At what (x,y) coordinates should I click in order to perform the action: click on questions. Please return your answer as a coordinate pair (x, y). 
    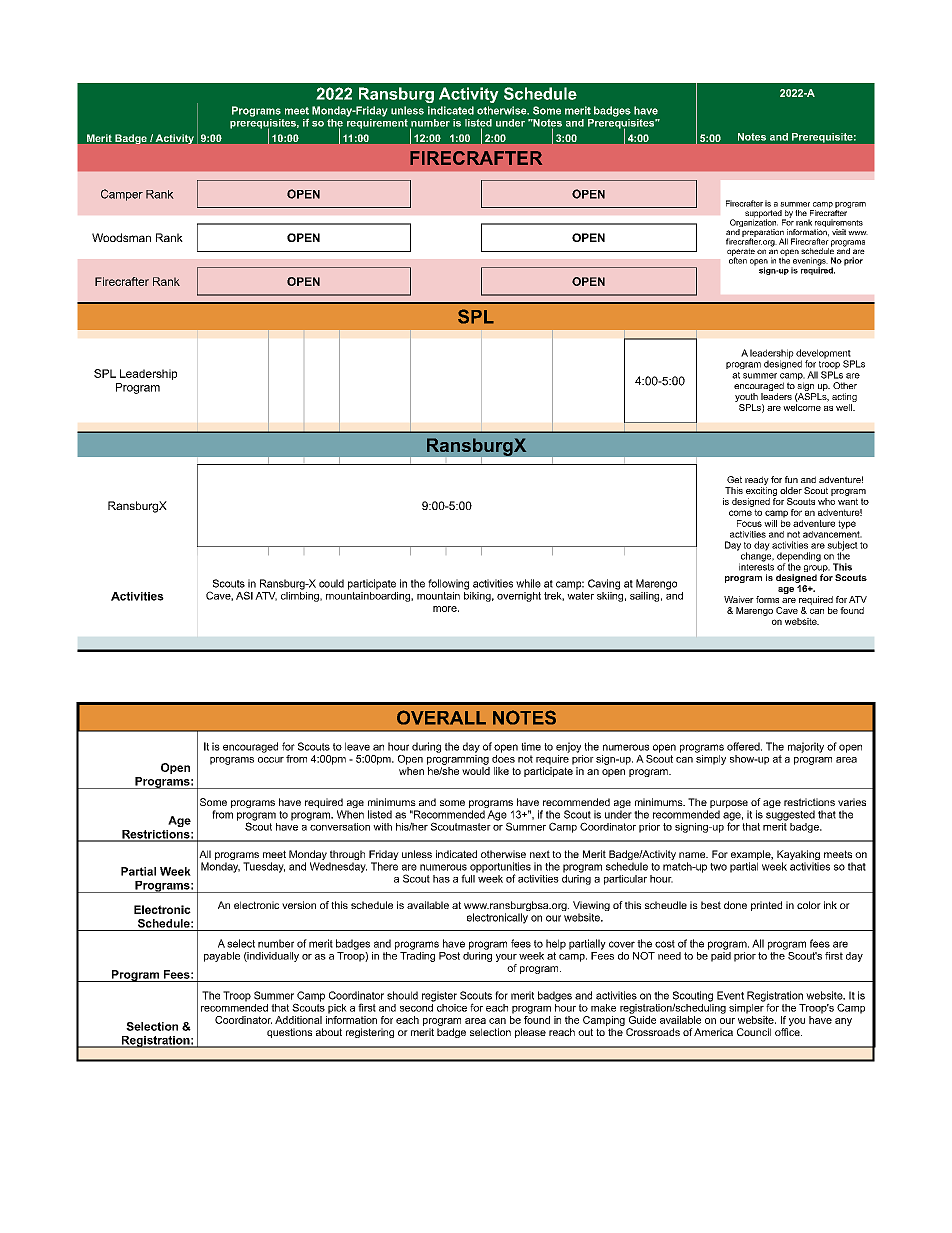
    Looking at the image, I should click on (289, 1033).
